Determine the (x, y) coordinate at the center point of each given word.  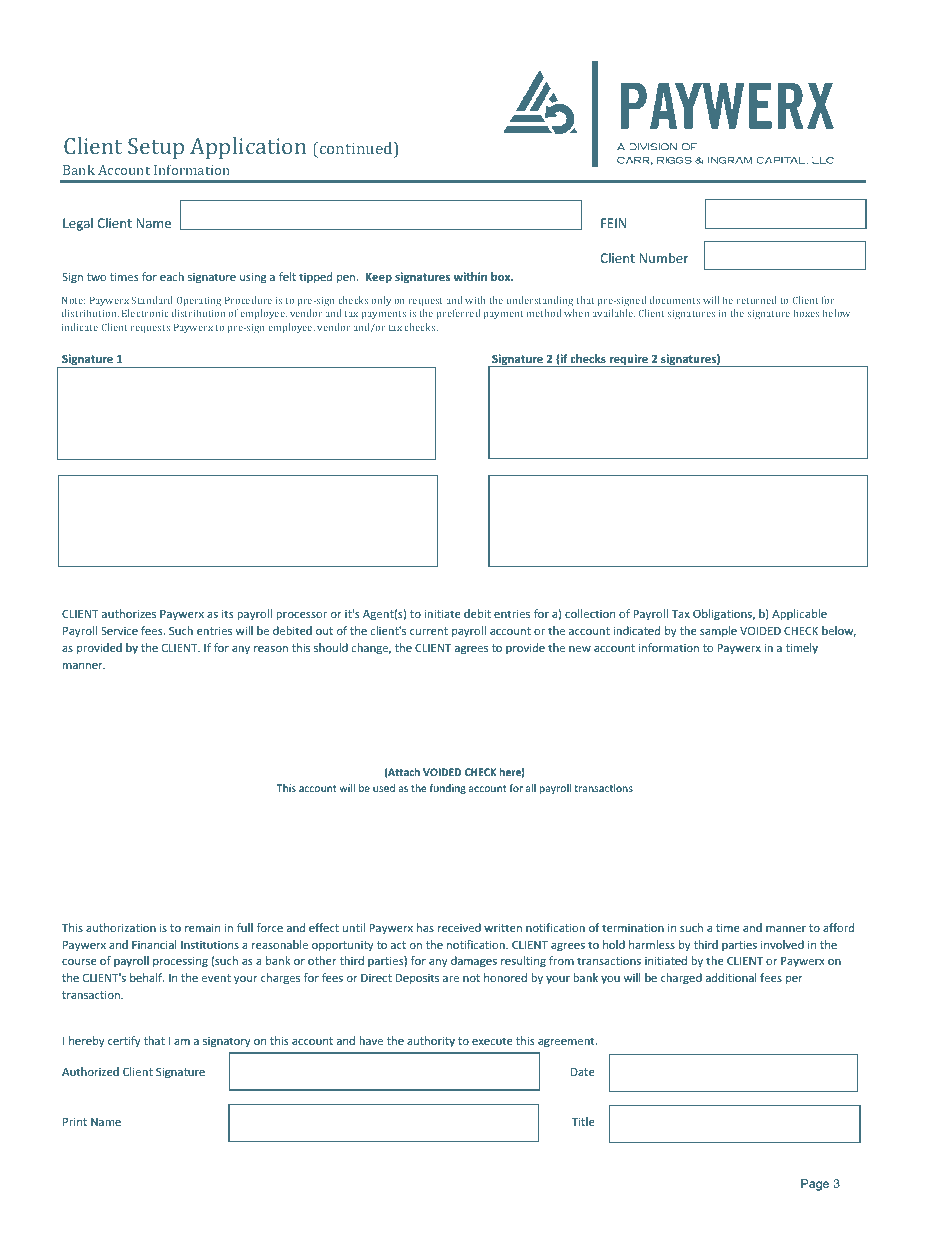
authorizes (129, 613)
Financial (154, 944)
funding (448, 789)
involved (782, 944)
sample (718, 632)
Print (75, 1121)
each (172, 276)
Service (119, 630)
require (628, 360)
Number (663, 258)
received (459, 927)
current (429, 631)
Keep (379, 278)
